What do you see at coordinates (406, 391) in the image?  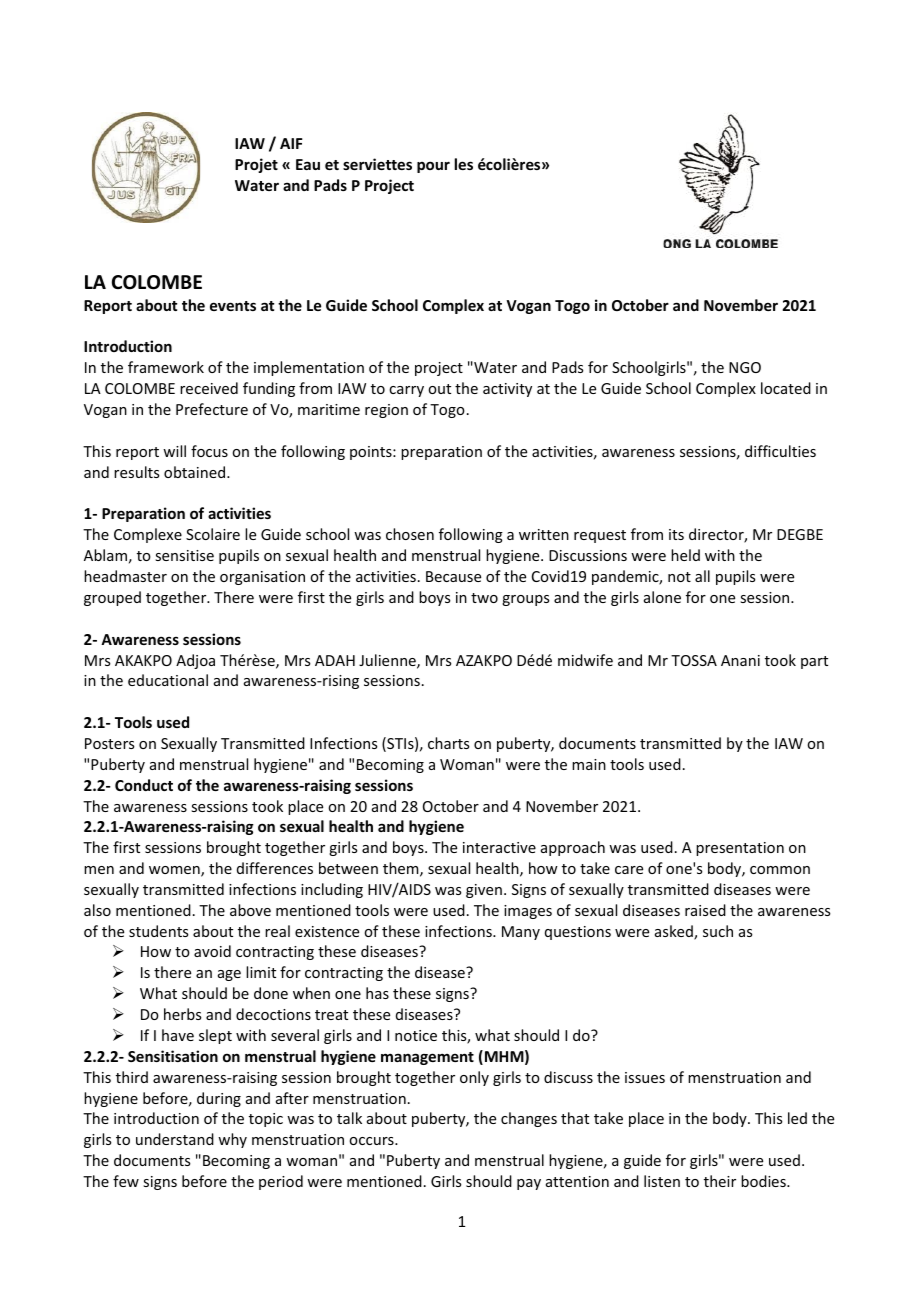 I see `carry` at bounding box center [406, 391].
